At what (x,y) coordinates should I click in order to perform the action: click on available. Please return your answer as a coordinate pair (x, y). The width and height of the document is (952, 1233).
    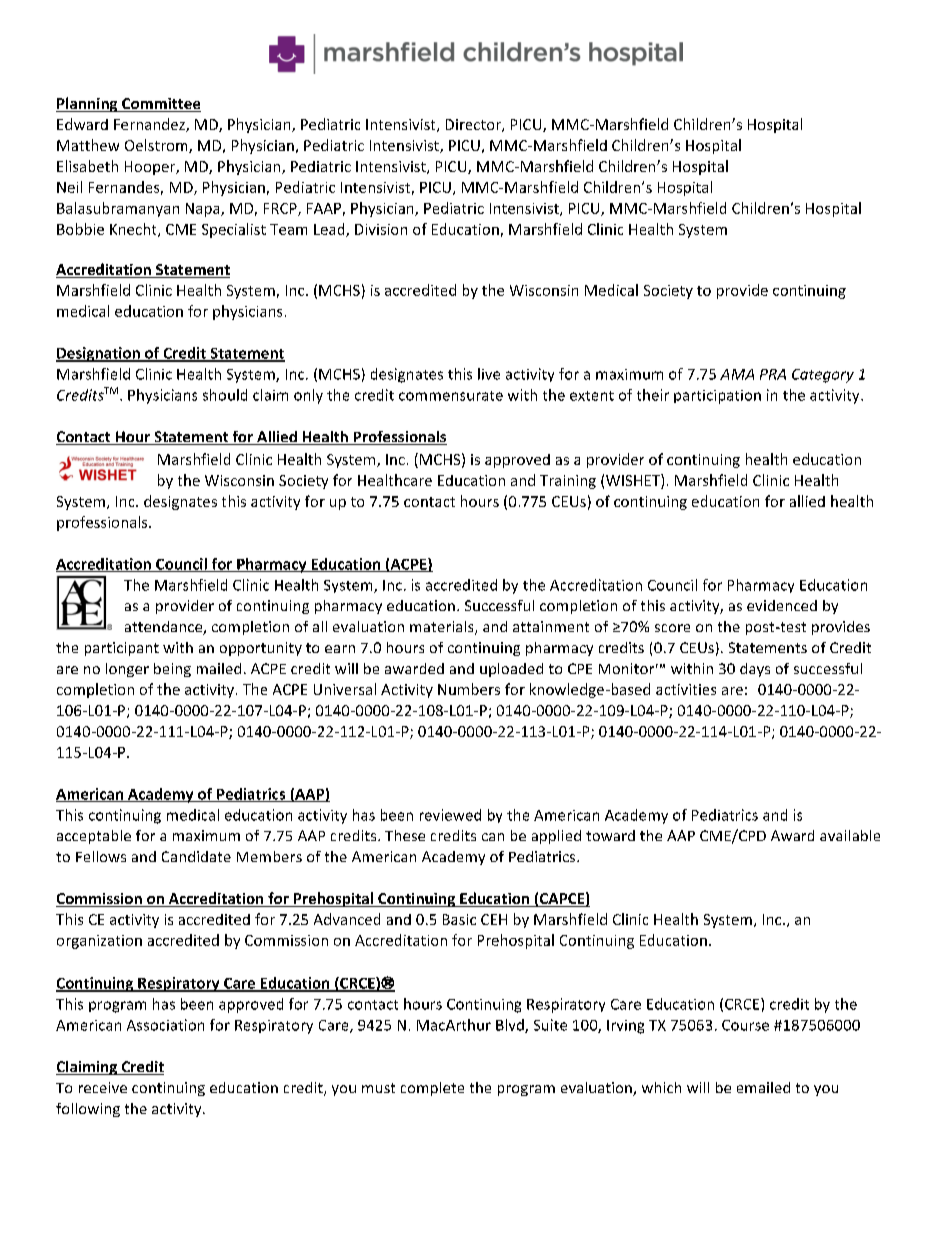
    Looking at the image, I should click on (850, 835).
